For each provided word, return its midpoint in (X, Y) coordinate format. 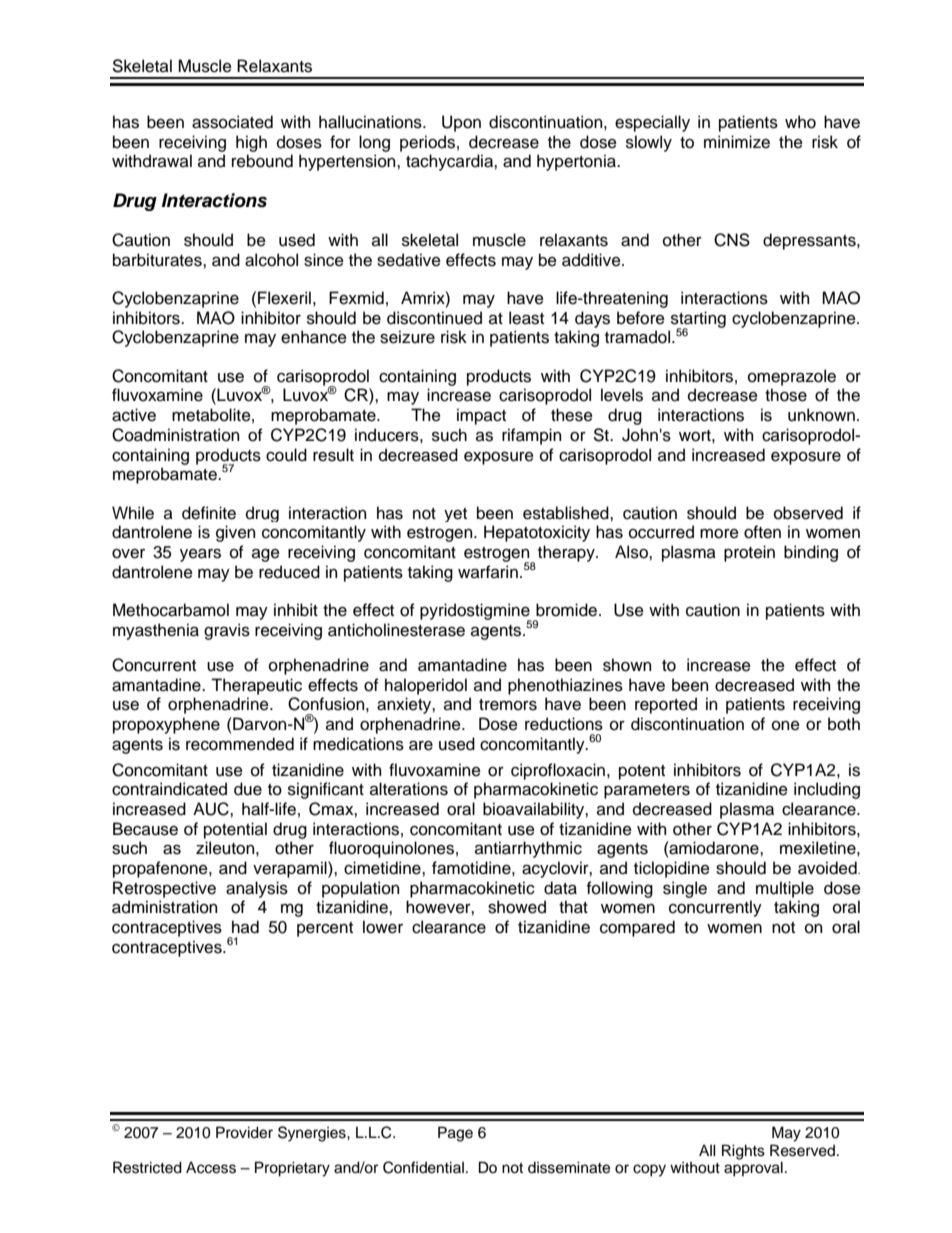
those (786, 395)
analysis (257, 889)
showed (517, 907)
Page (455, 1134)
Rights (743, 1152)
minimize (737, 142)
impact (481, 416)
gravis (227, 631)
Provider (244, 1132)
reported (666, 705)
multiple (785, 889)
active (134, 415)
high (251, 143)
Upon (461, 123)
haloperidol (426, 686)
